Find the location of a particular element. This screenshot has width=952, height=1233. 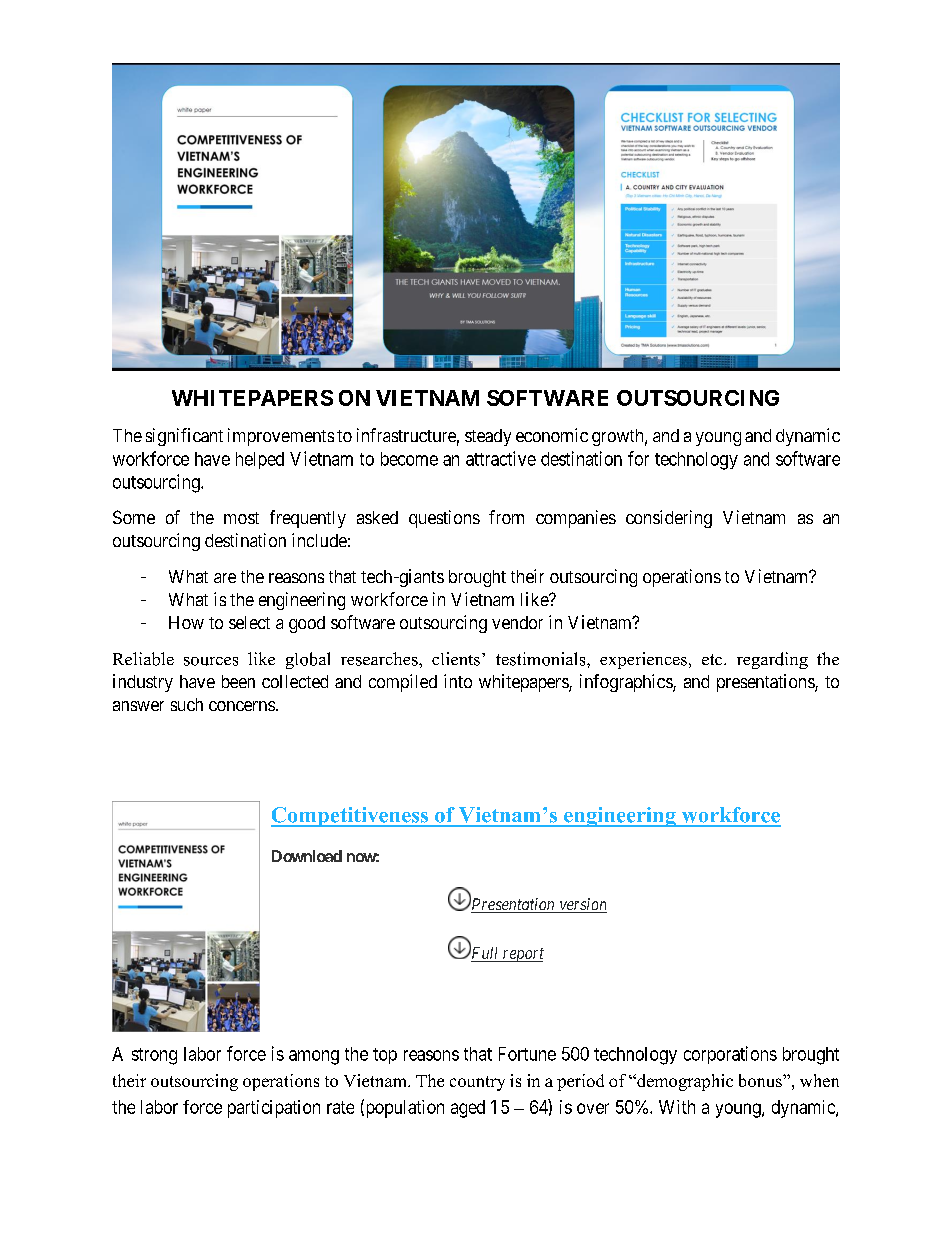

concerns is located at coordinates (242, 706).
